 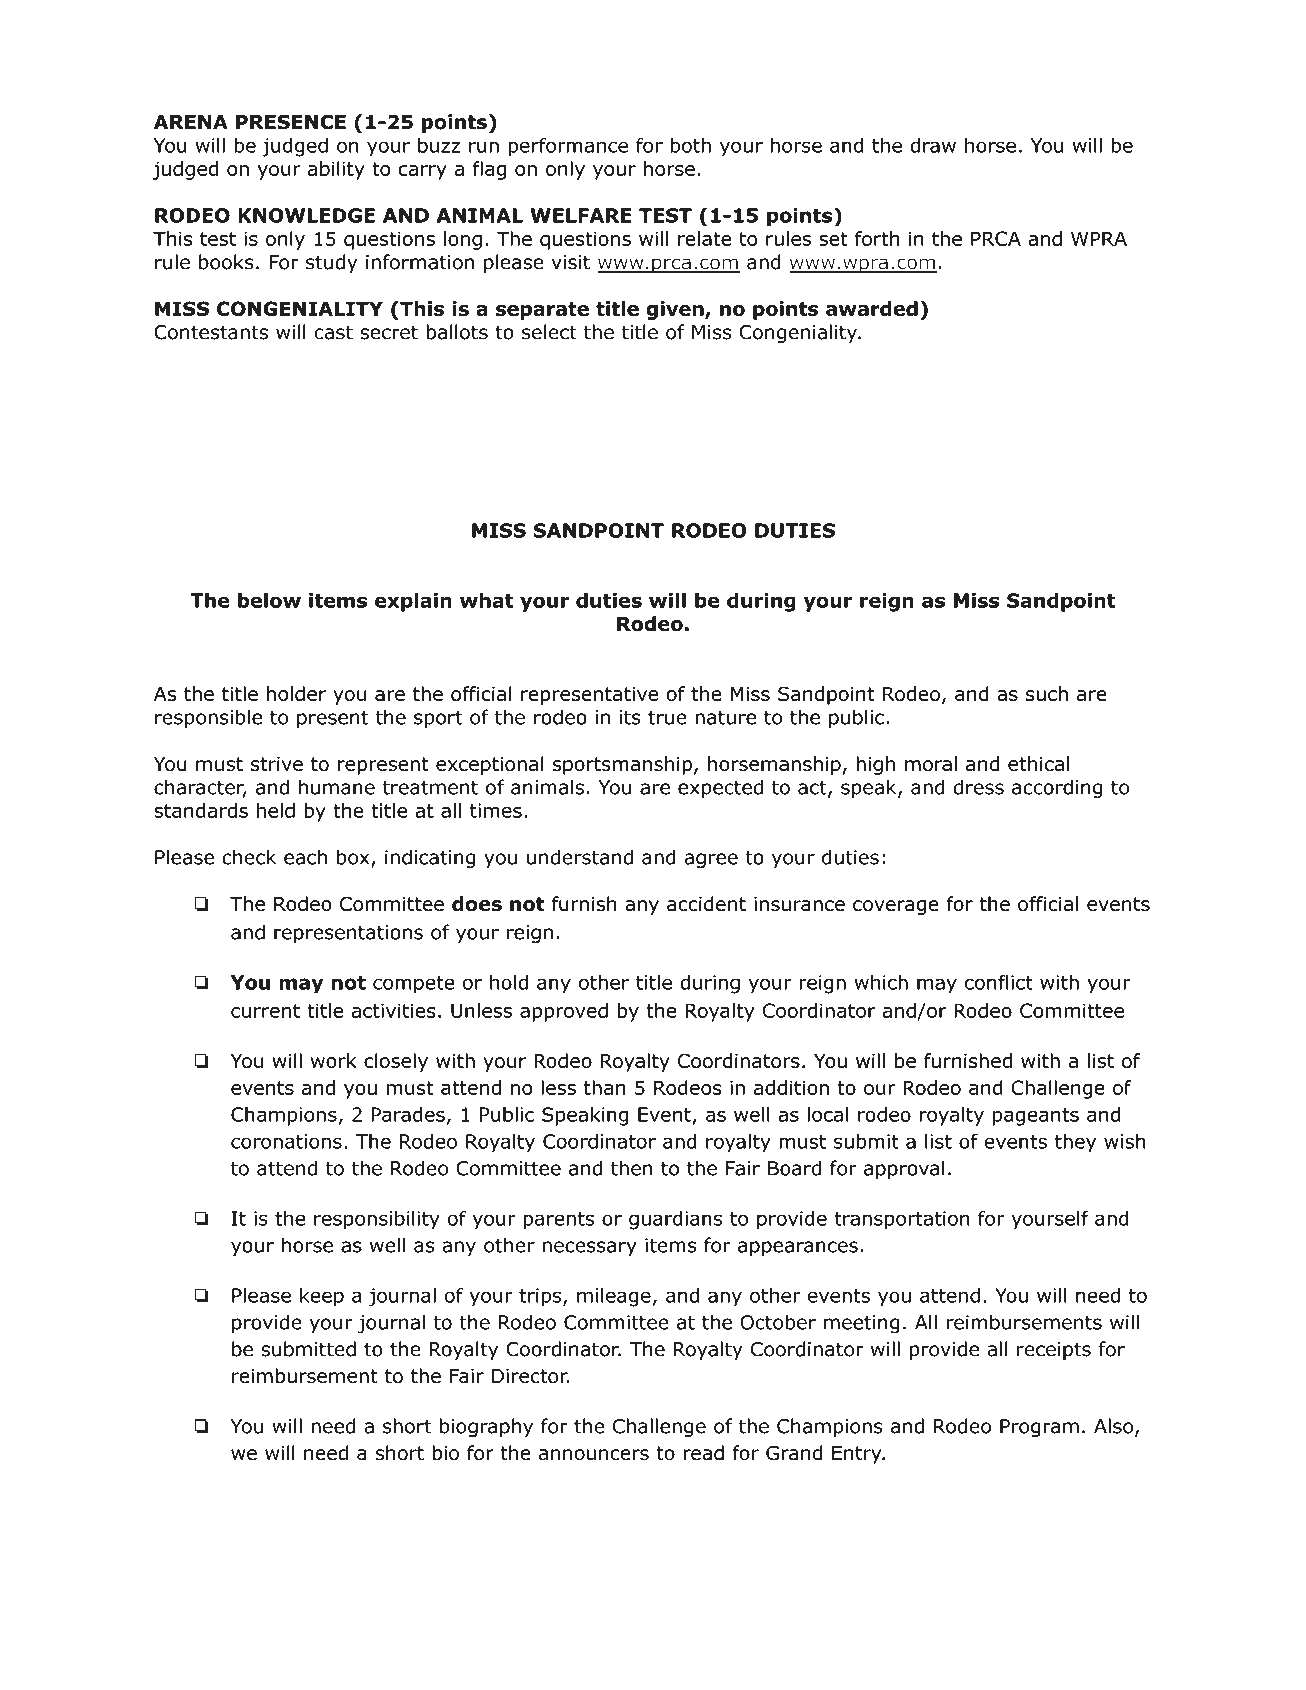 What do you see at coordinates (564, 1012) in the document?
I see `approved` at bounding box center [564, 1012].
